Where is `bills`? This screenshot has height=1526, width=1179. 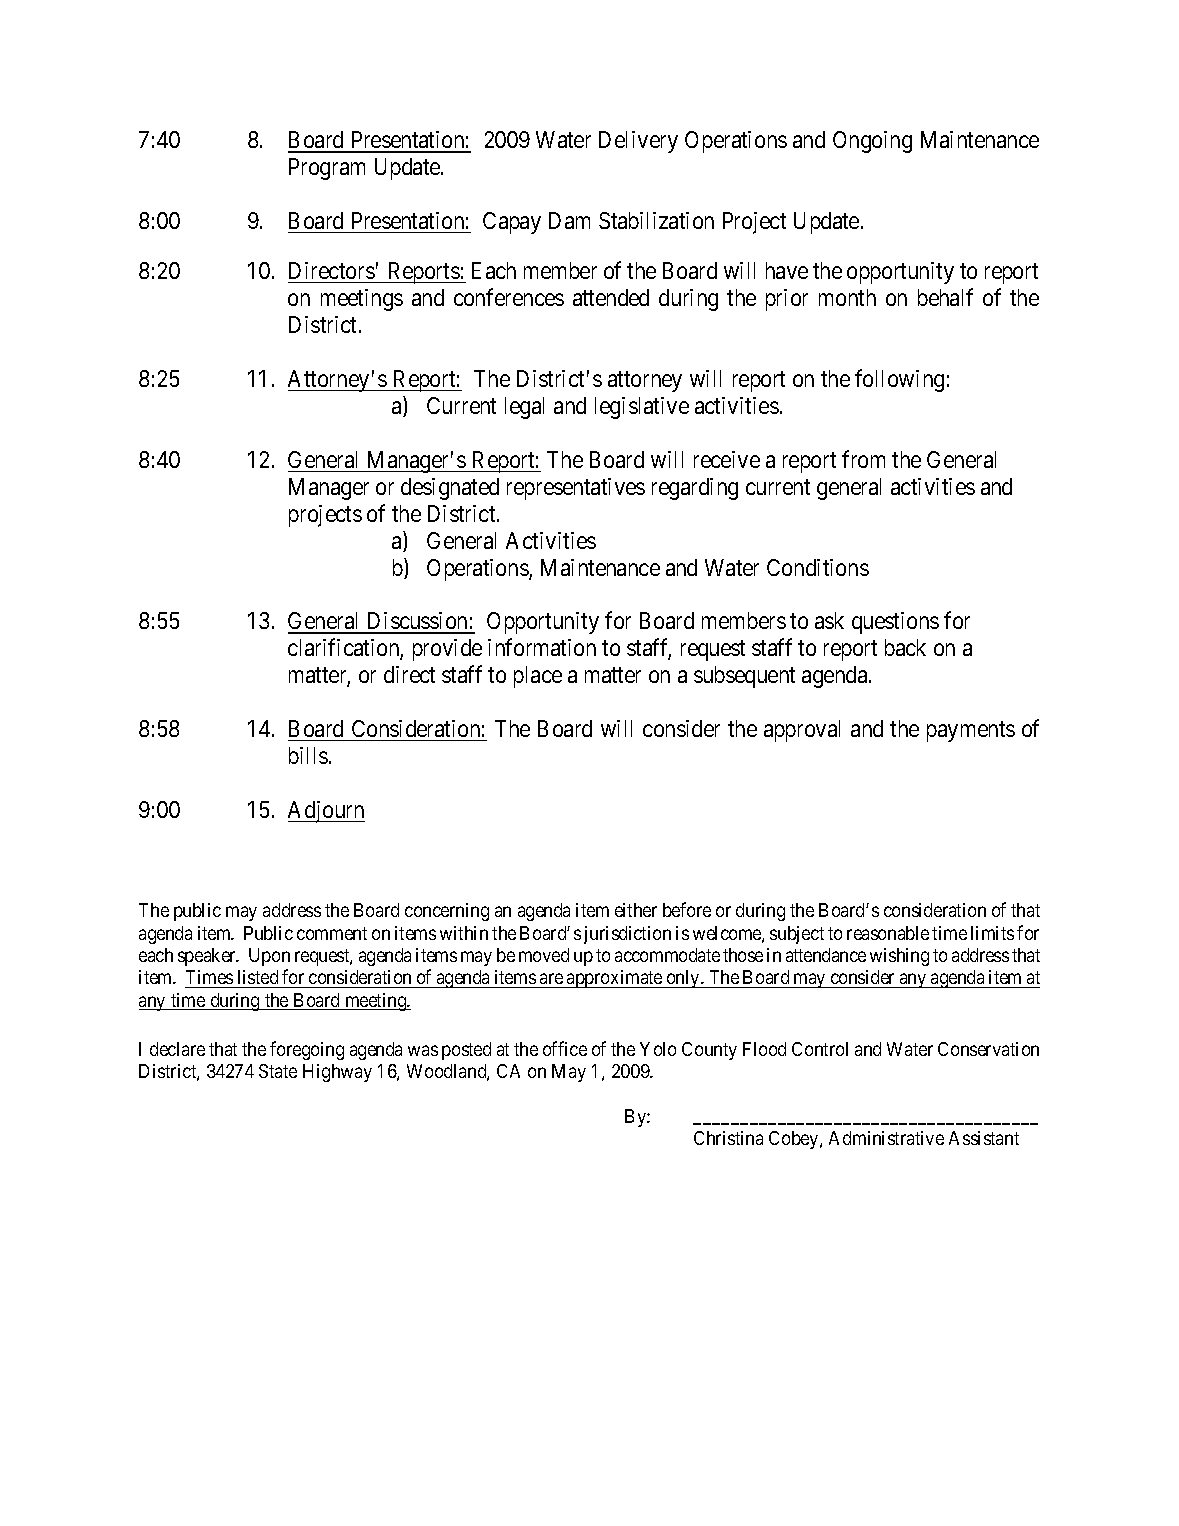 bills is located at coordinates (308, 755).
